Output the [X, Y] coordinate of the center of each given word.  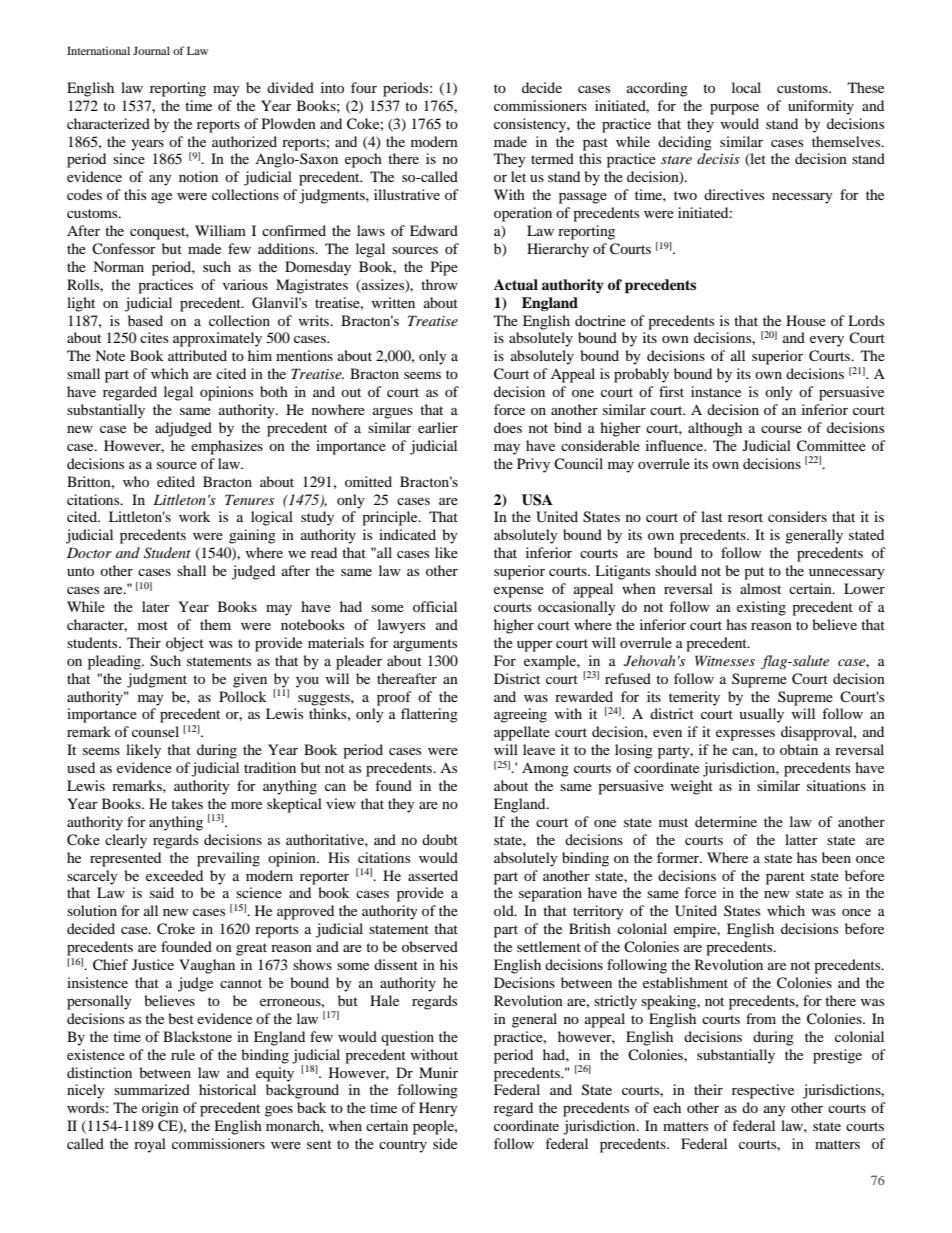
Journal [151, 50]
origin [160, 1109]
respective [763, 1091]
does [508, 427]
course [781, 429]
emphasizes [227, 447]
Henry [438, 1109]
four [364, 87]
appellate [522, 733]
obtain [799, 749]
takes [187, 803]
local [746, 87]
